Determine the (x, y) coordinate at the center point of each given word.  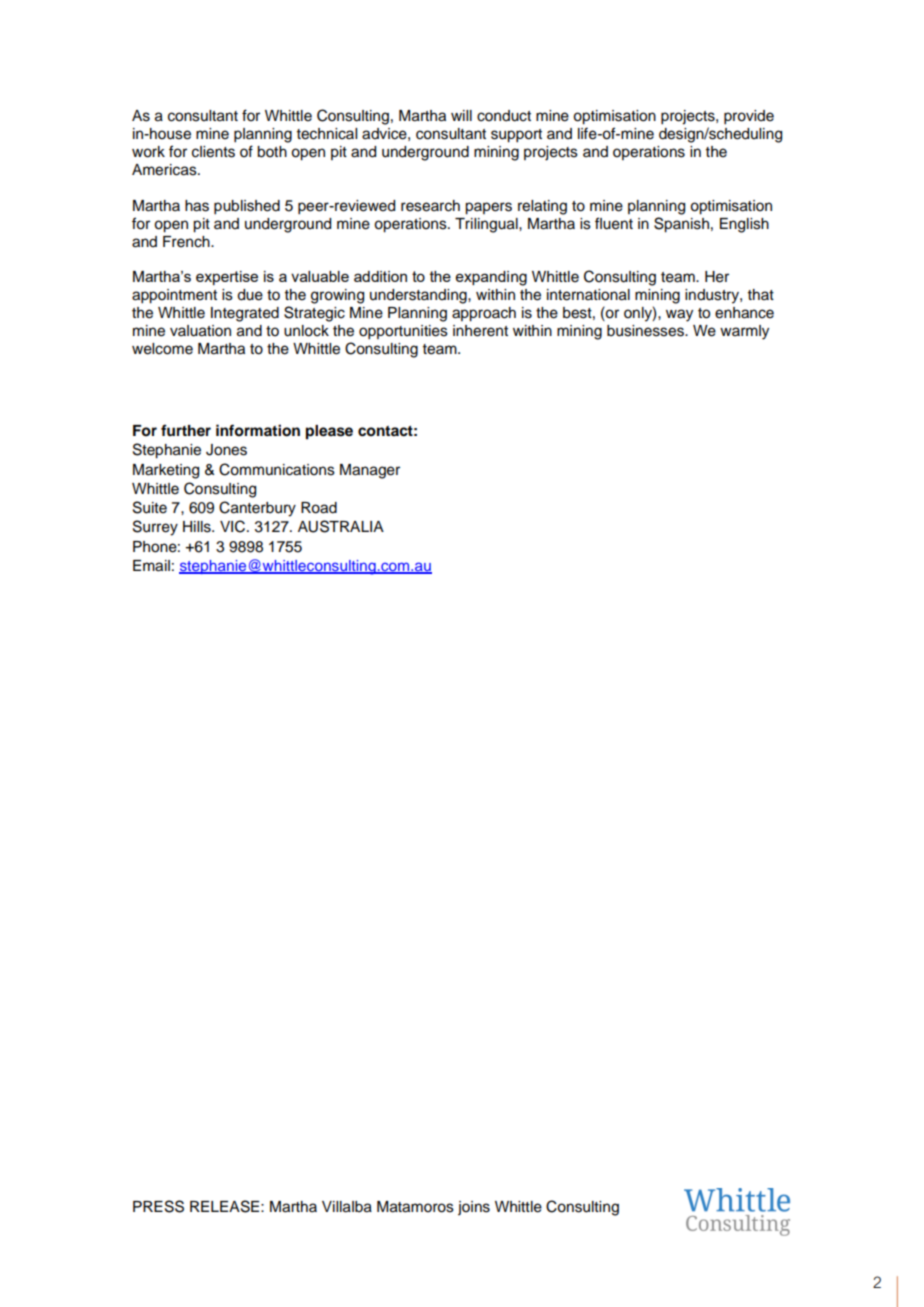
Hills (198, 527)
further (186, 430)
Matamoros (415, 1207)
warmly (744, 332)
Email (151, 566)
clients (213, 152)
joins (474, 1208)
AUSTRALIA (341, 526)
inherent (480, 331)
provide (749, 117)
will (461, 115)
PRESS (158, 1206)
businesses (646, 331)
